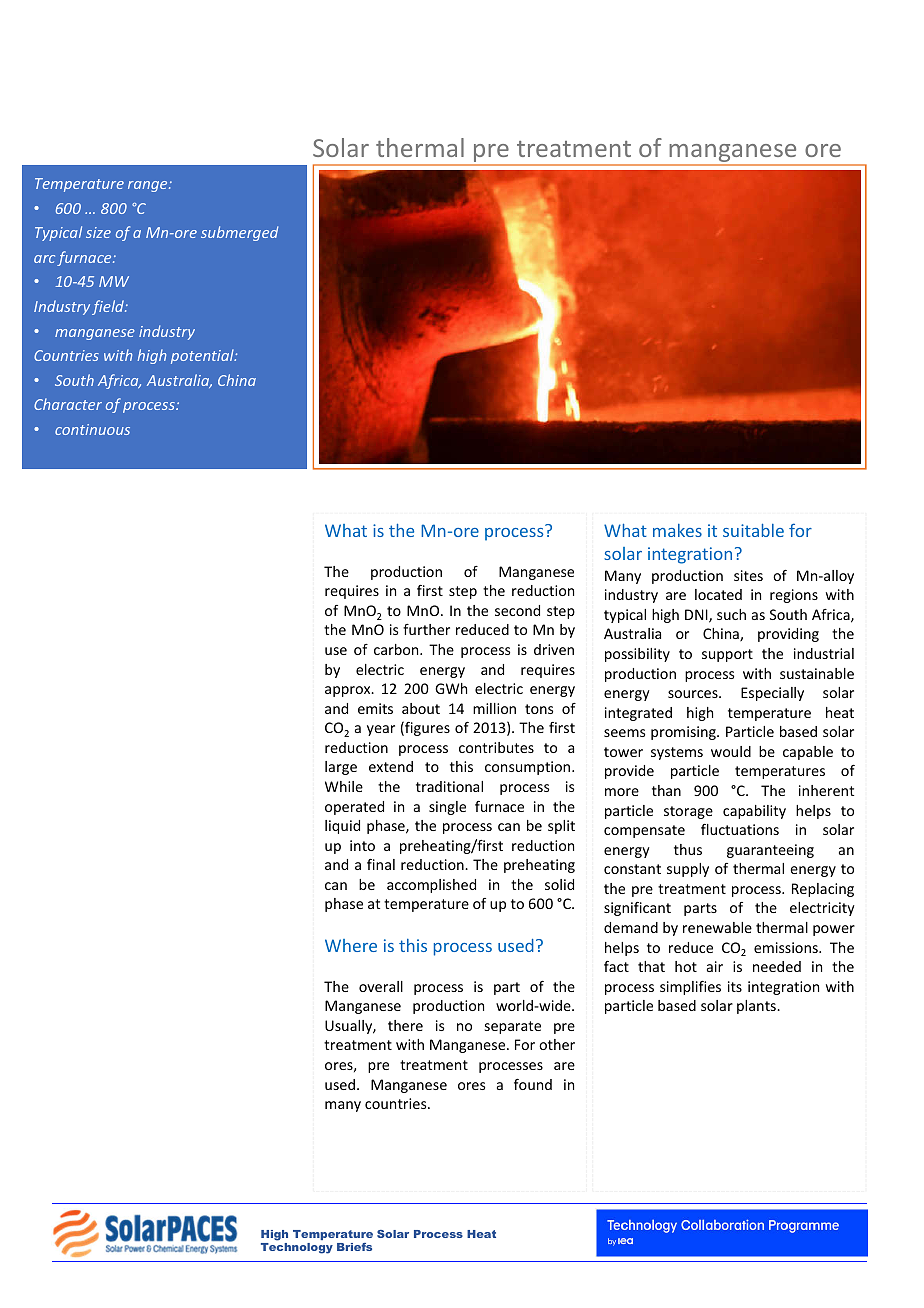 This image has height=1308, width=924. What do you see at coordinates (349, 691) in the image?
I see `approx` at bounding box center [349, 691].
